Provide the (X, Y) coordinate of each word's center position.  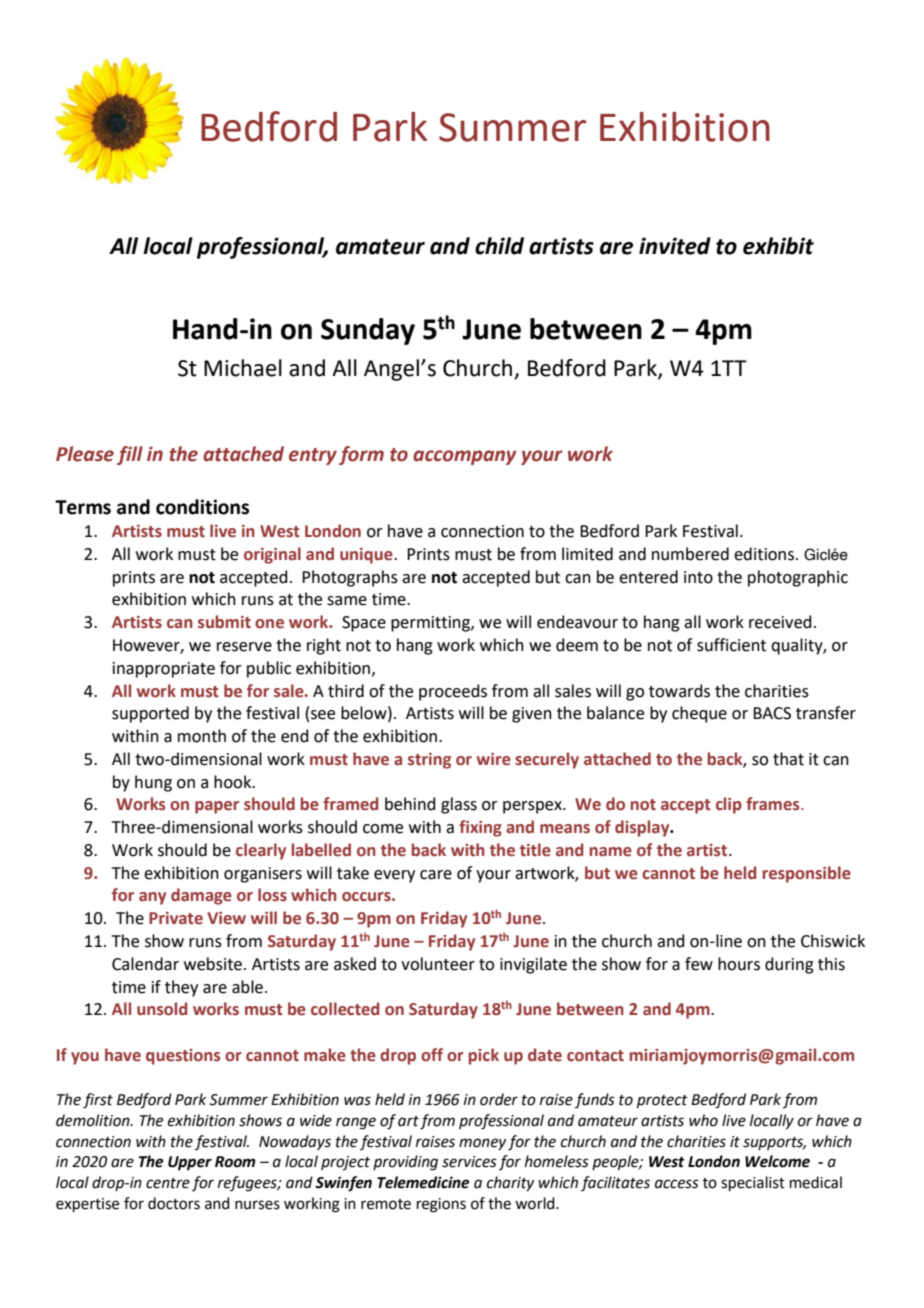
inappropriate (164, 670)
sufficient (731, 645)
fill (130, 455)
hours (739, 964)
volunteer (438, 964)
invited (675, 246)
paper (217, 807)
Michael (243, 368)
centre (168, 1183)
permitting (431, 624)
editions (765, 554)
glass (459, 805)
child (499, 246)
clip (729, 805)
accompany (465, 457)
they (181, 988)
